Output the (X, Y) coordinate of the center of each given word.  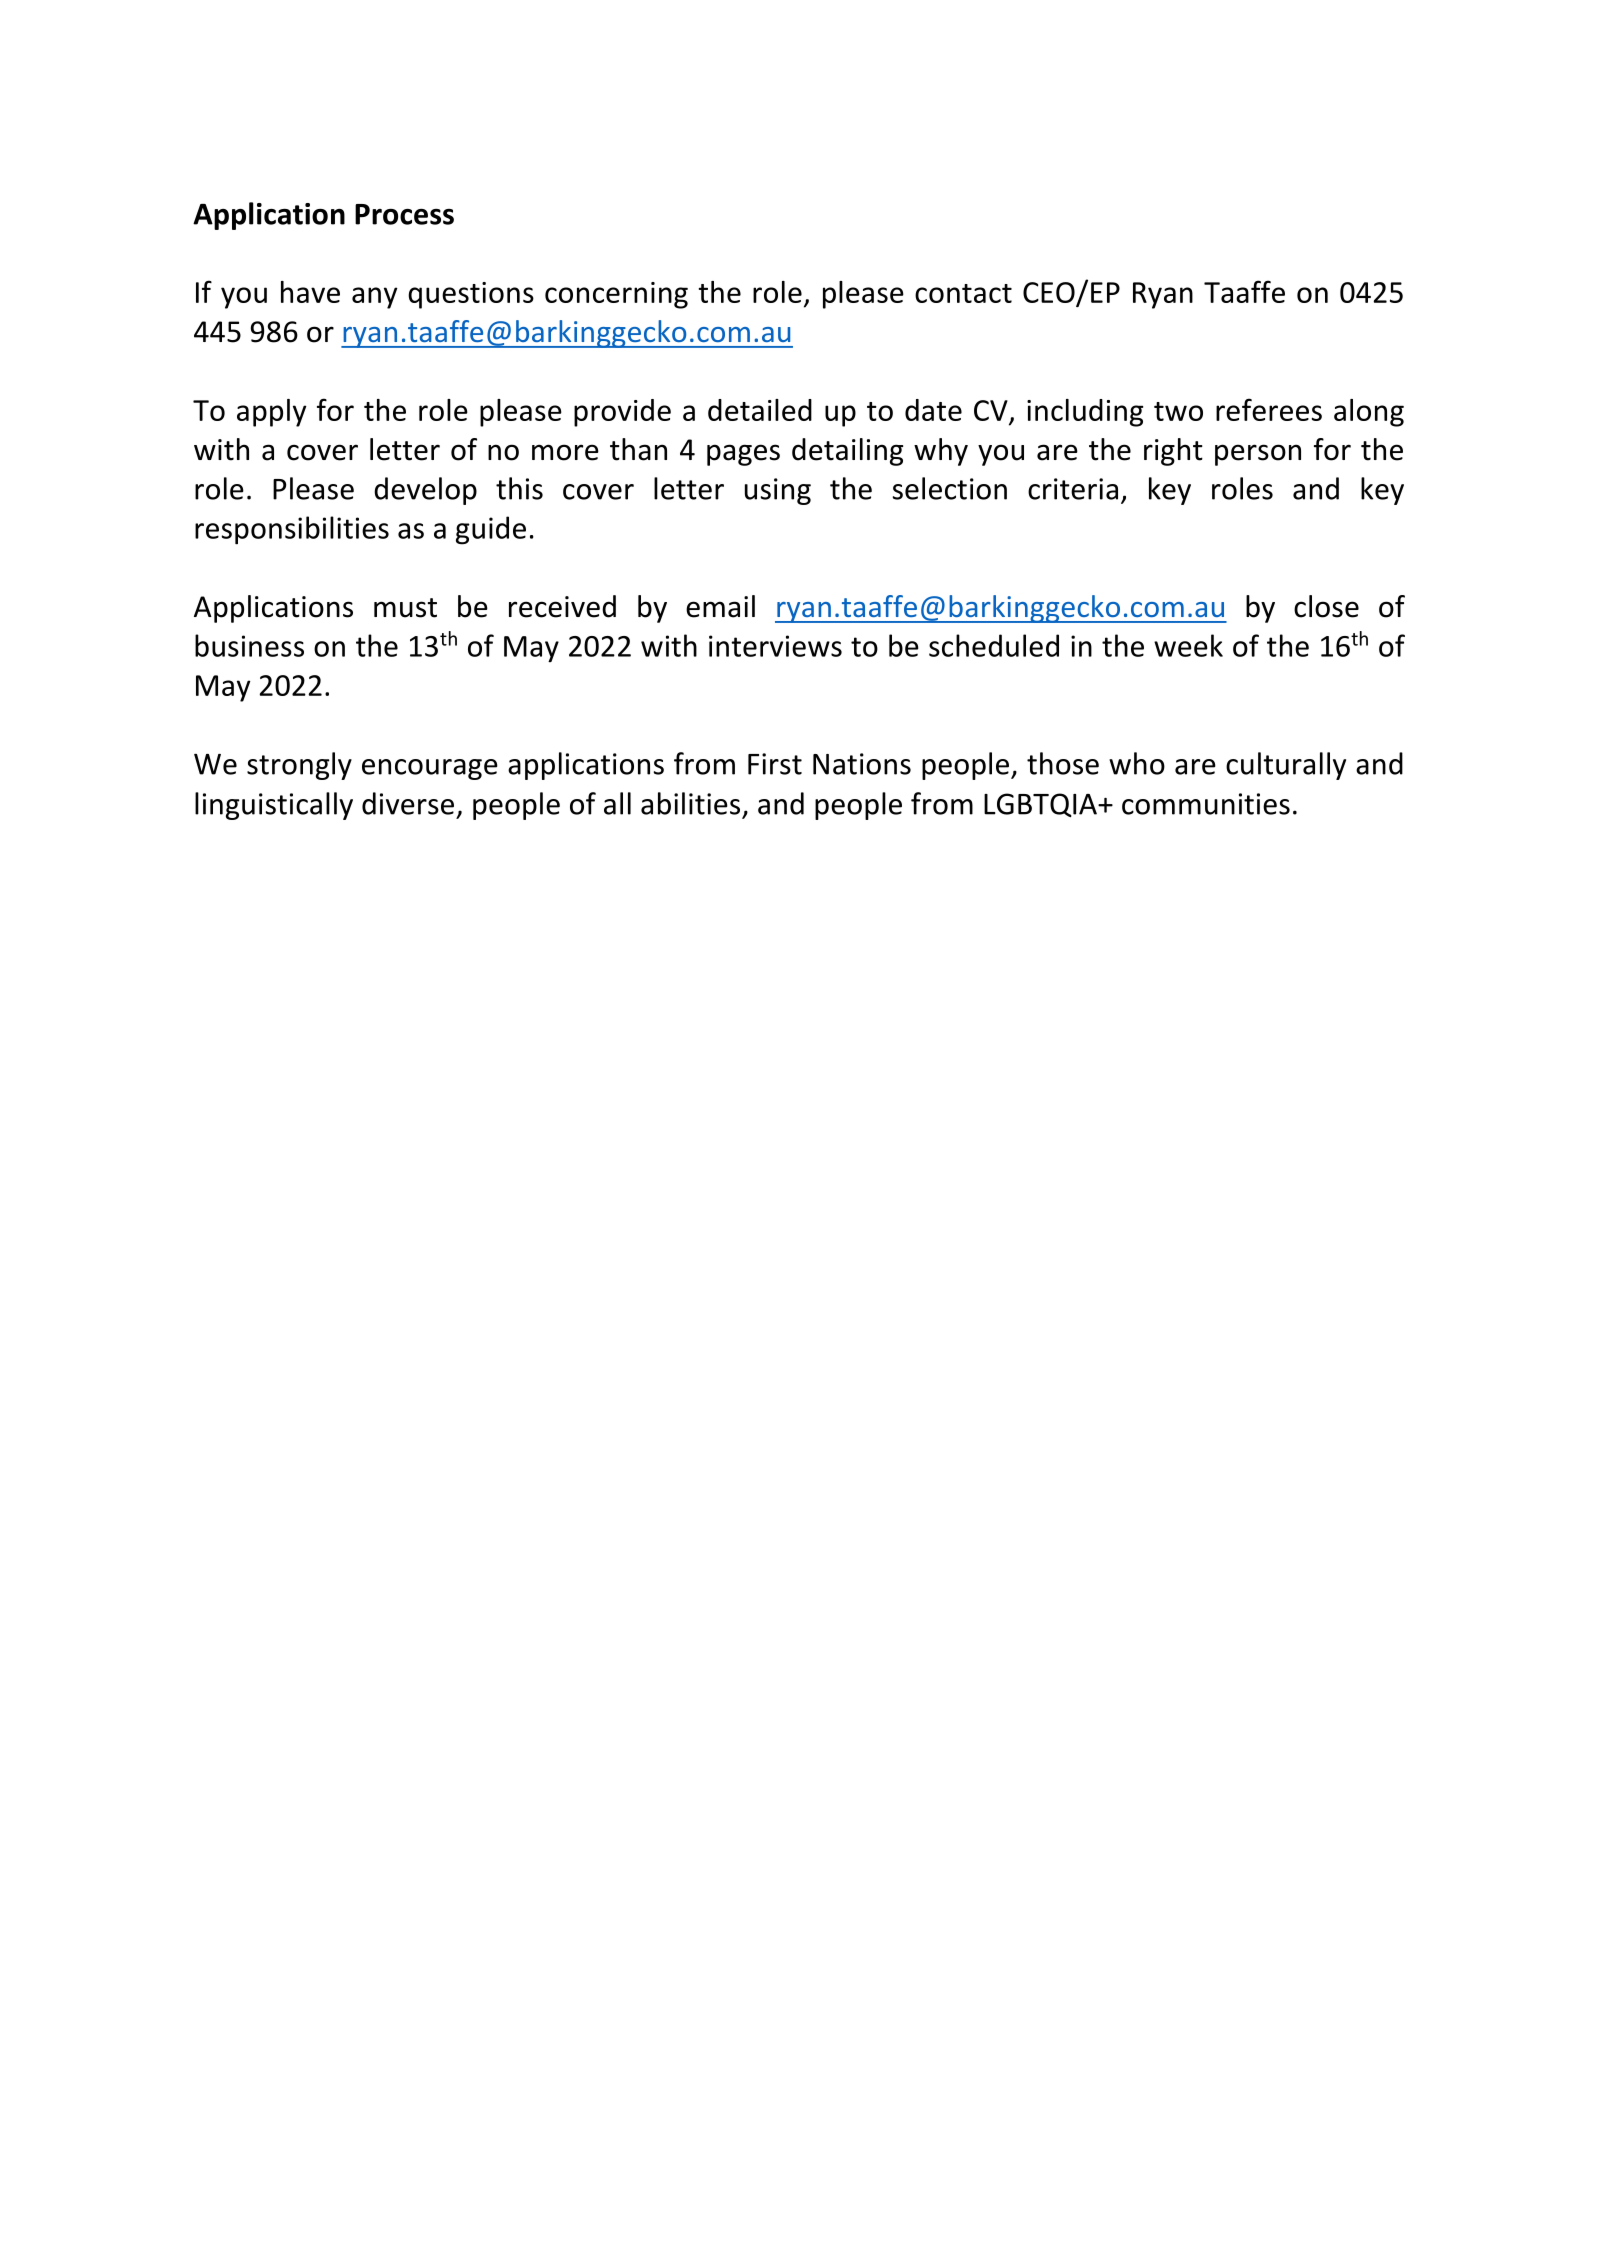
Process (404, 214)
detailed (760, 410)
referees (1269, 409)
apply (272, 413)
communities (1206, 804)
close (1326, 606)
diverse (408, 803)
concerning (616, 295)
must (405, 608)
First (775, 764)
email (720, 606)
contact (963, 293)
